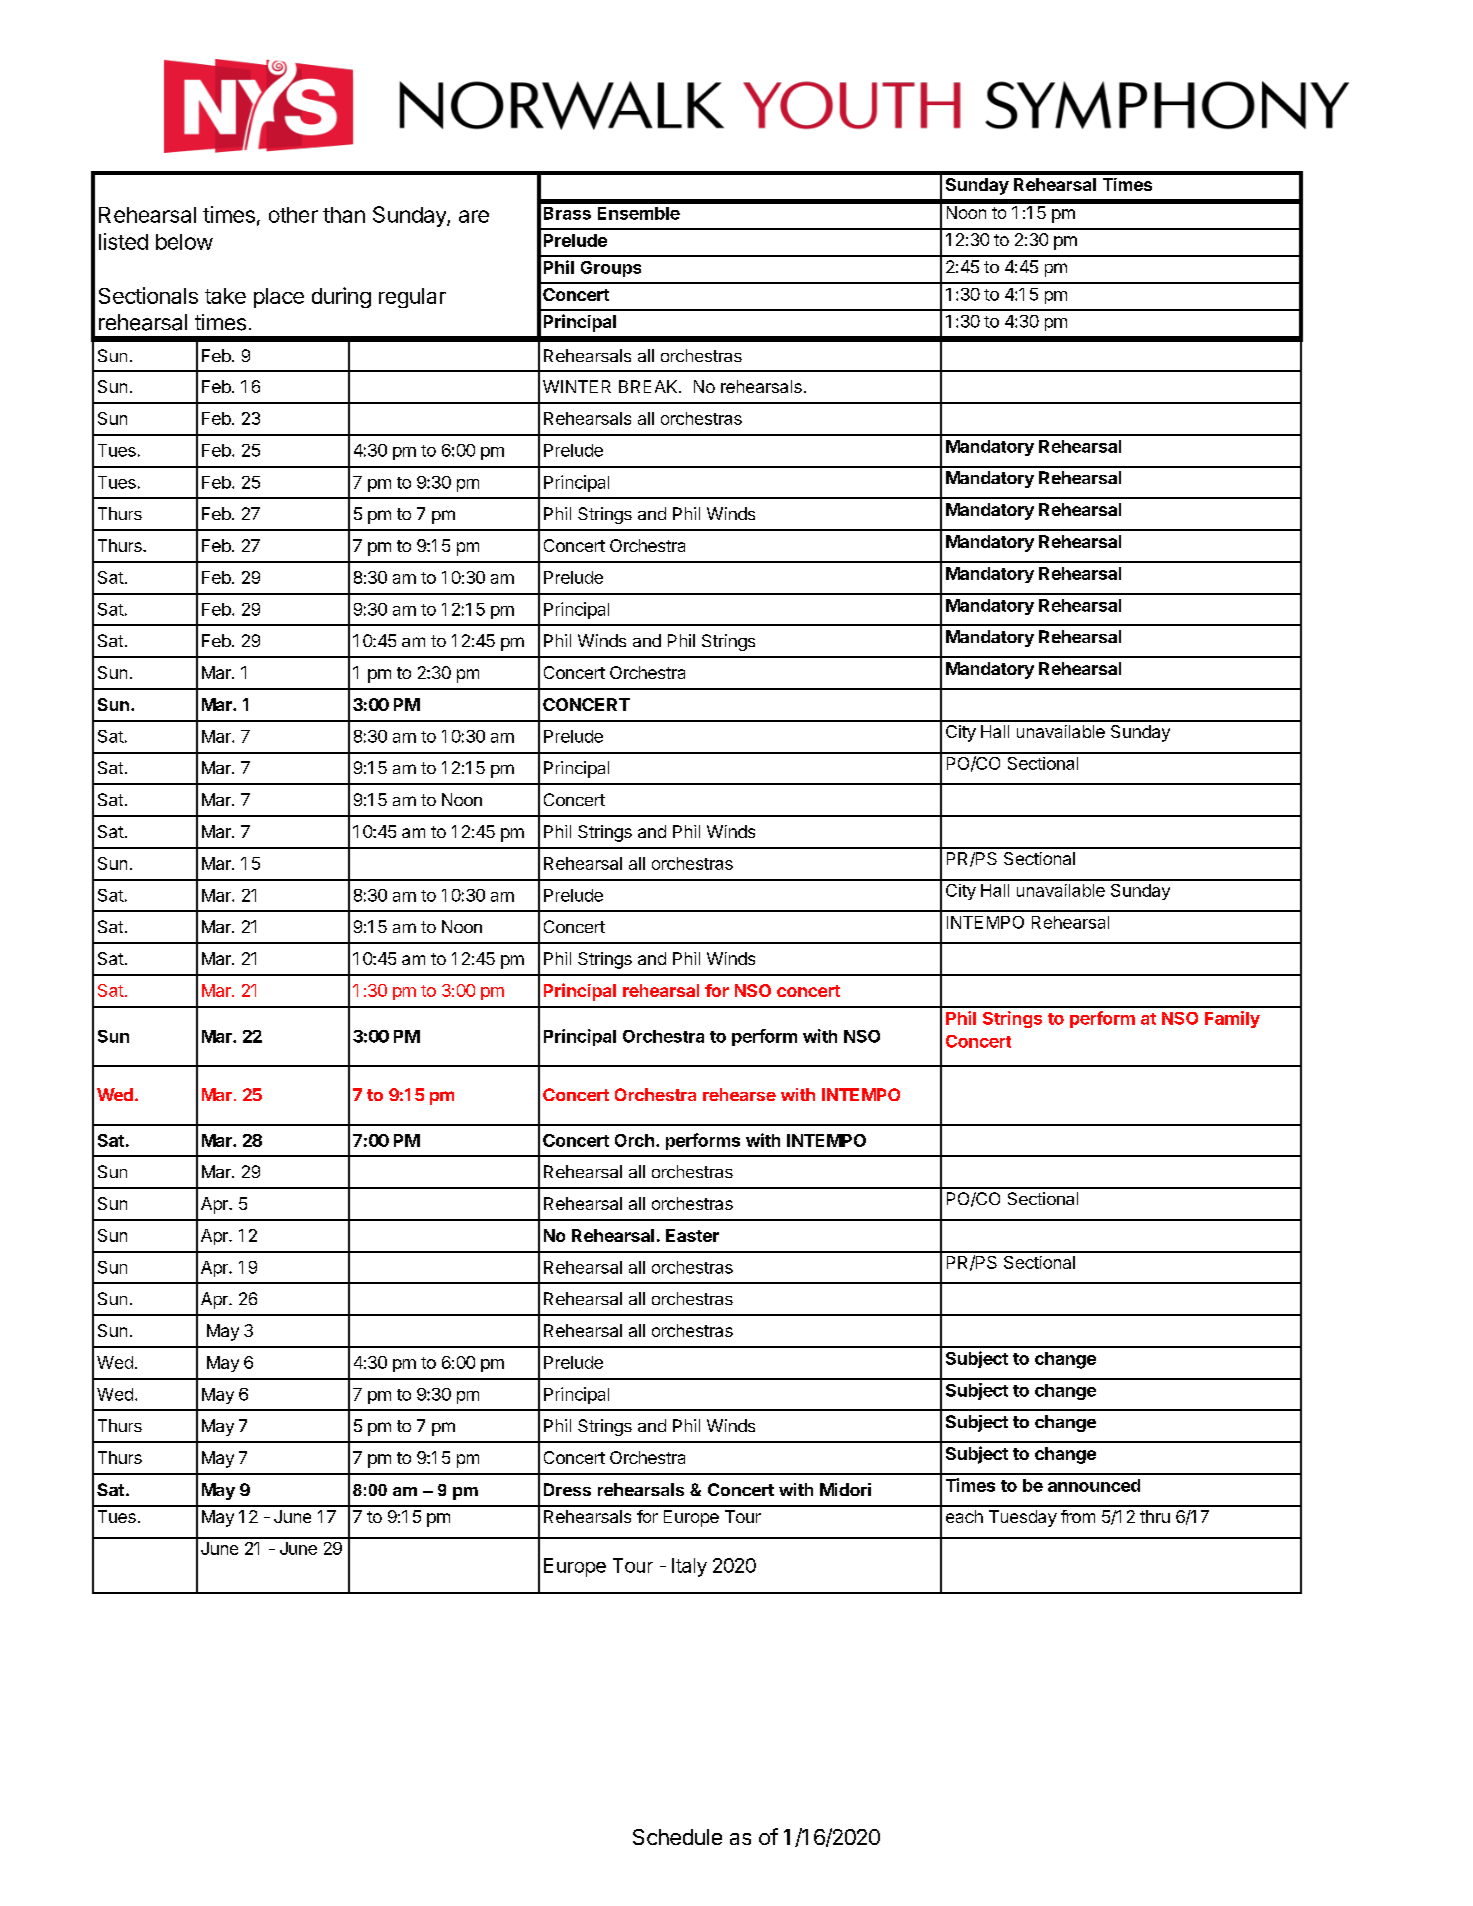  I want to click on thru, so click(1155, 1516).
